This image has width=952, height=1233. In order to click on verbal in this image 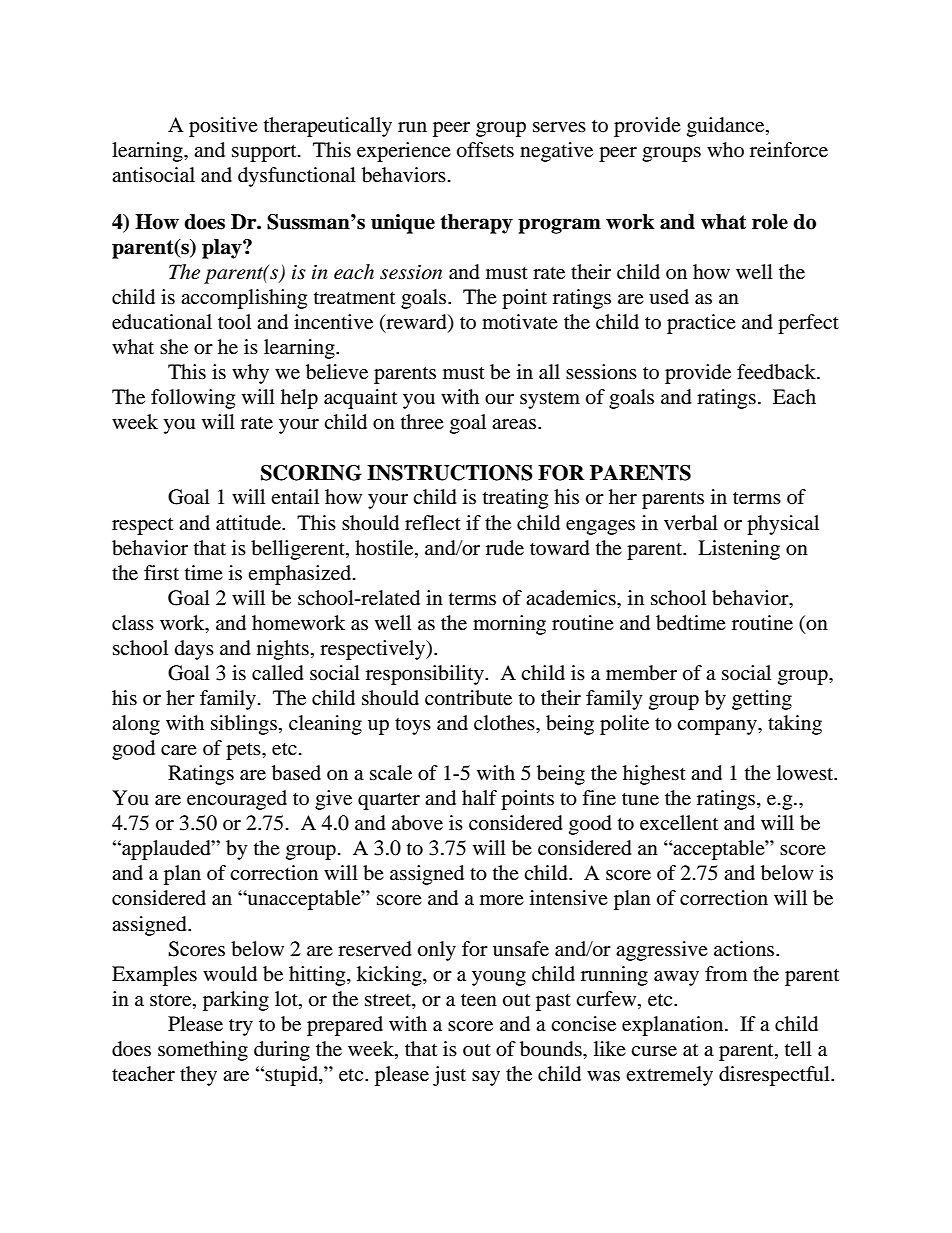, I will do `click(691, 523)`.
